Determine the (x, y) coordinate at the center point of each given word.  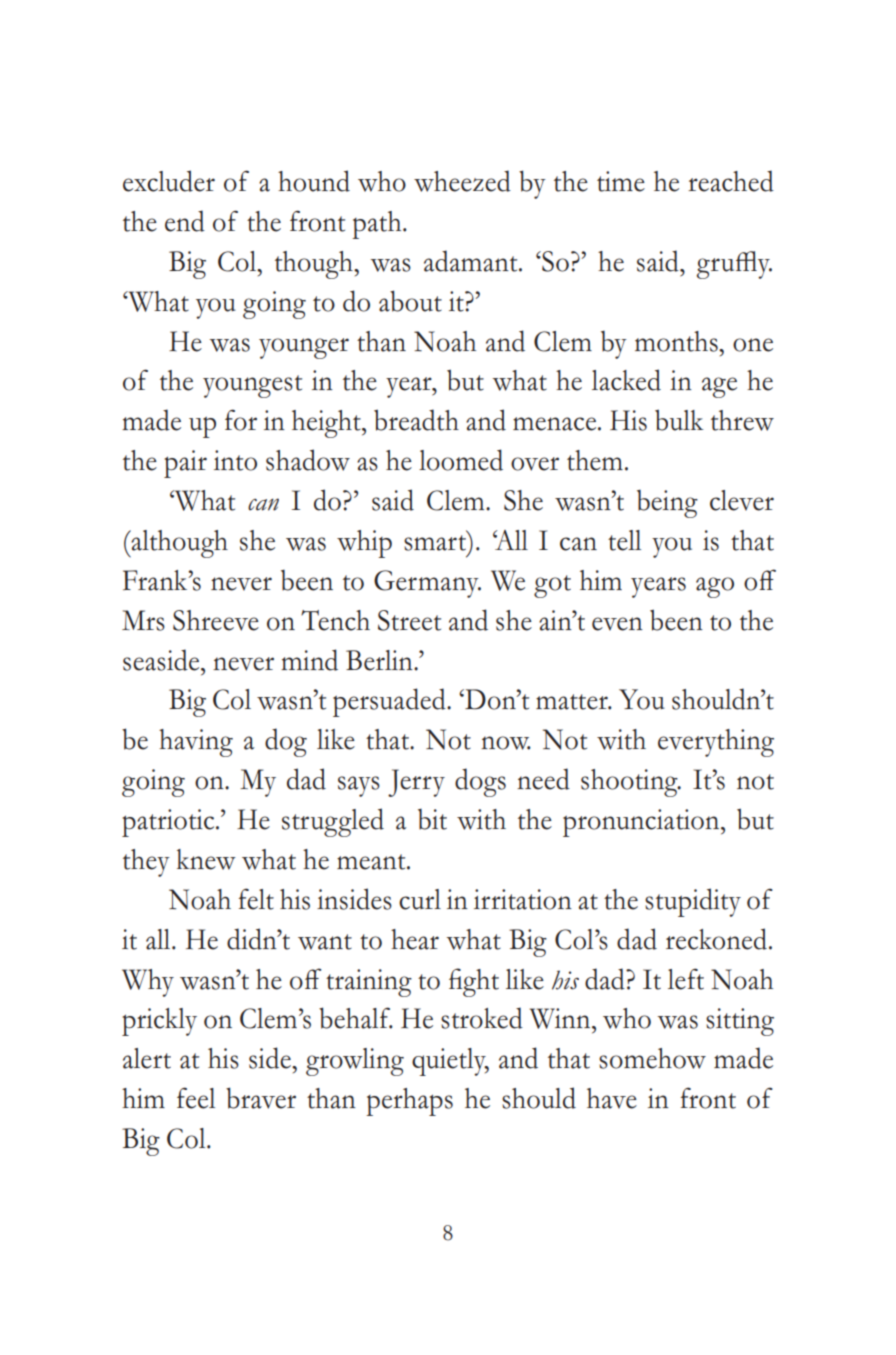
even (617, 624)
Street (409, 620)
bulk (679, 420)
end (185, 221)
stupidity (693, 902)
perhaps (409, 1102)
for (241, 420)
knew (206, 859)
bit (432, 819)
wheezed (462, 181)
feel (196, 1098)
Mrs (143, 620)
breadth (416, 420)
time (621, 181)
